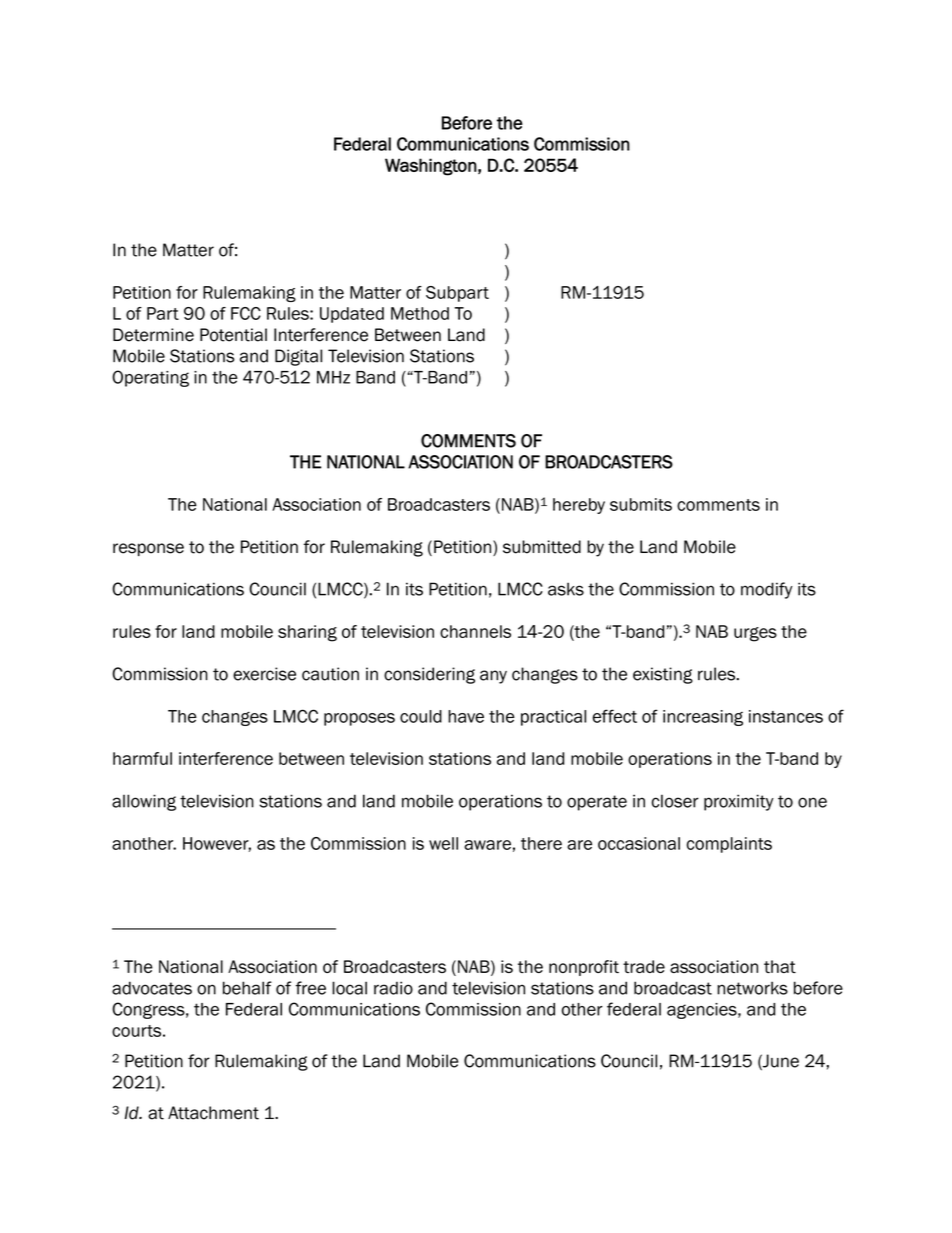 The image size is (952, 1233). Describe the element at coordinates (393, 988) in the screenshot. I see `radio` at that location.
